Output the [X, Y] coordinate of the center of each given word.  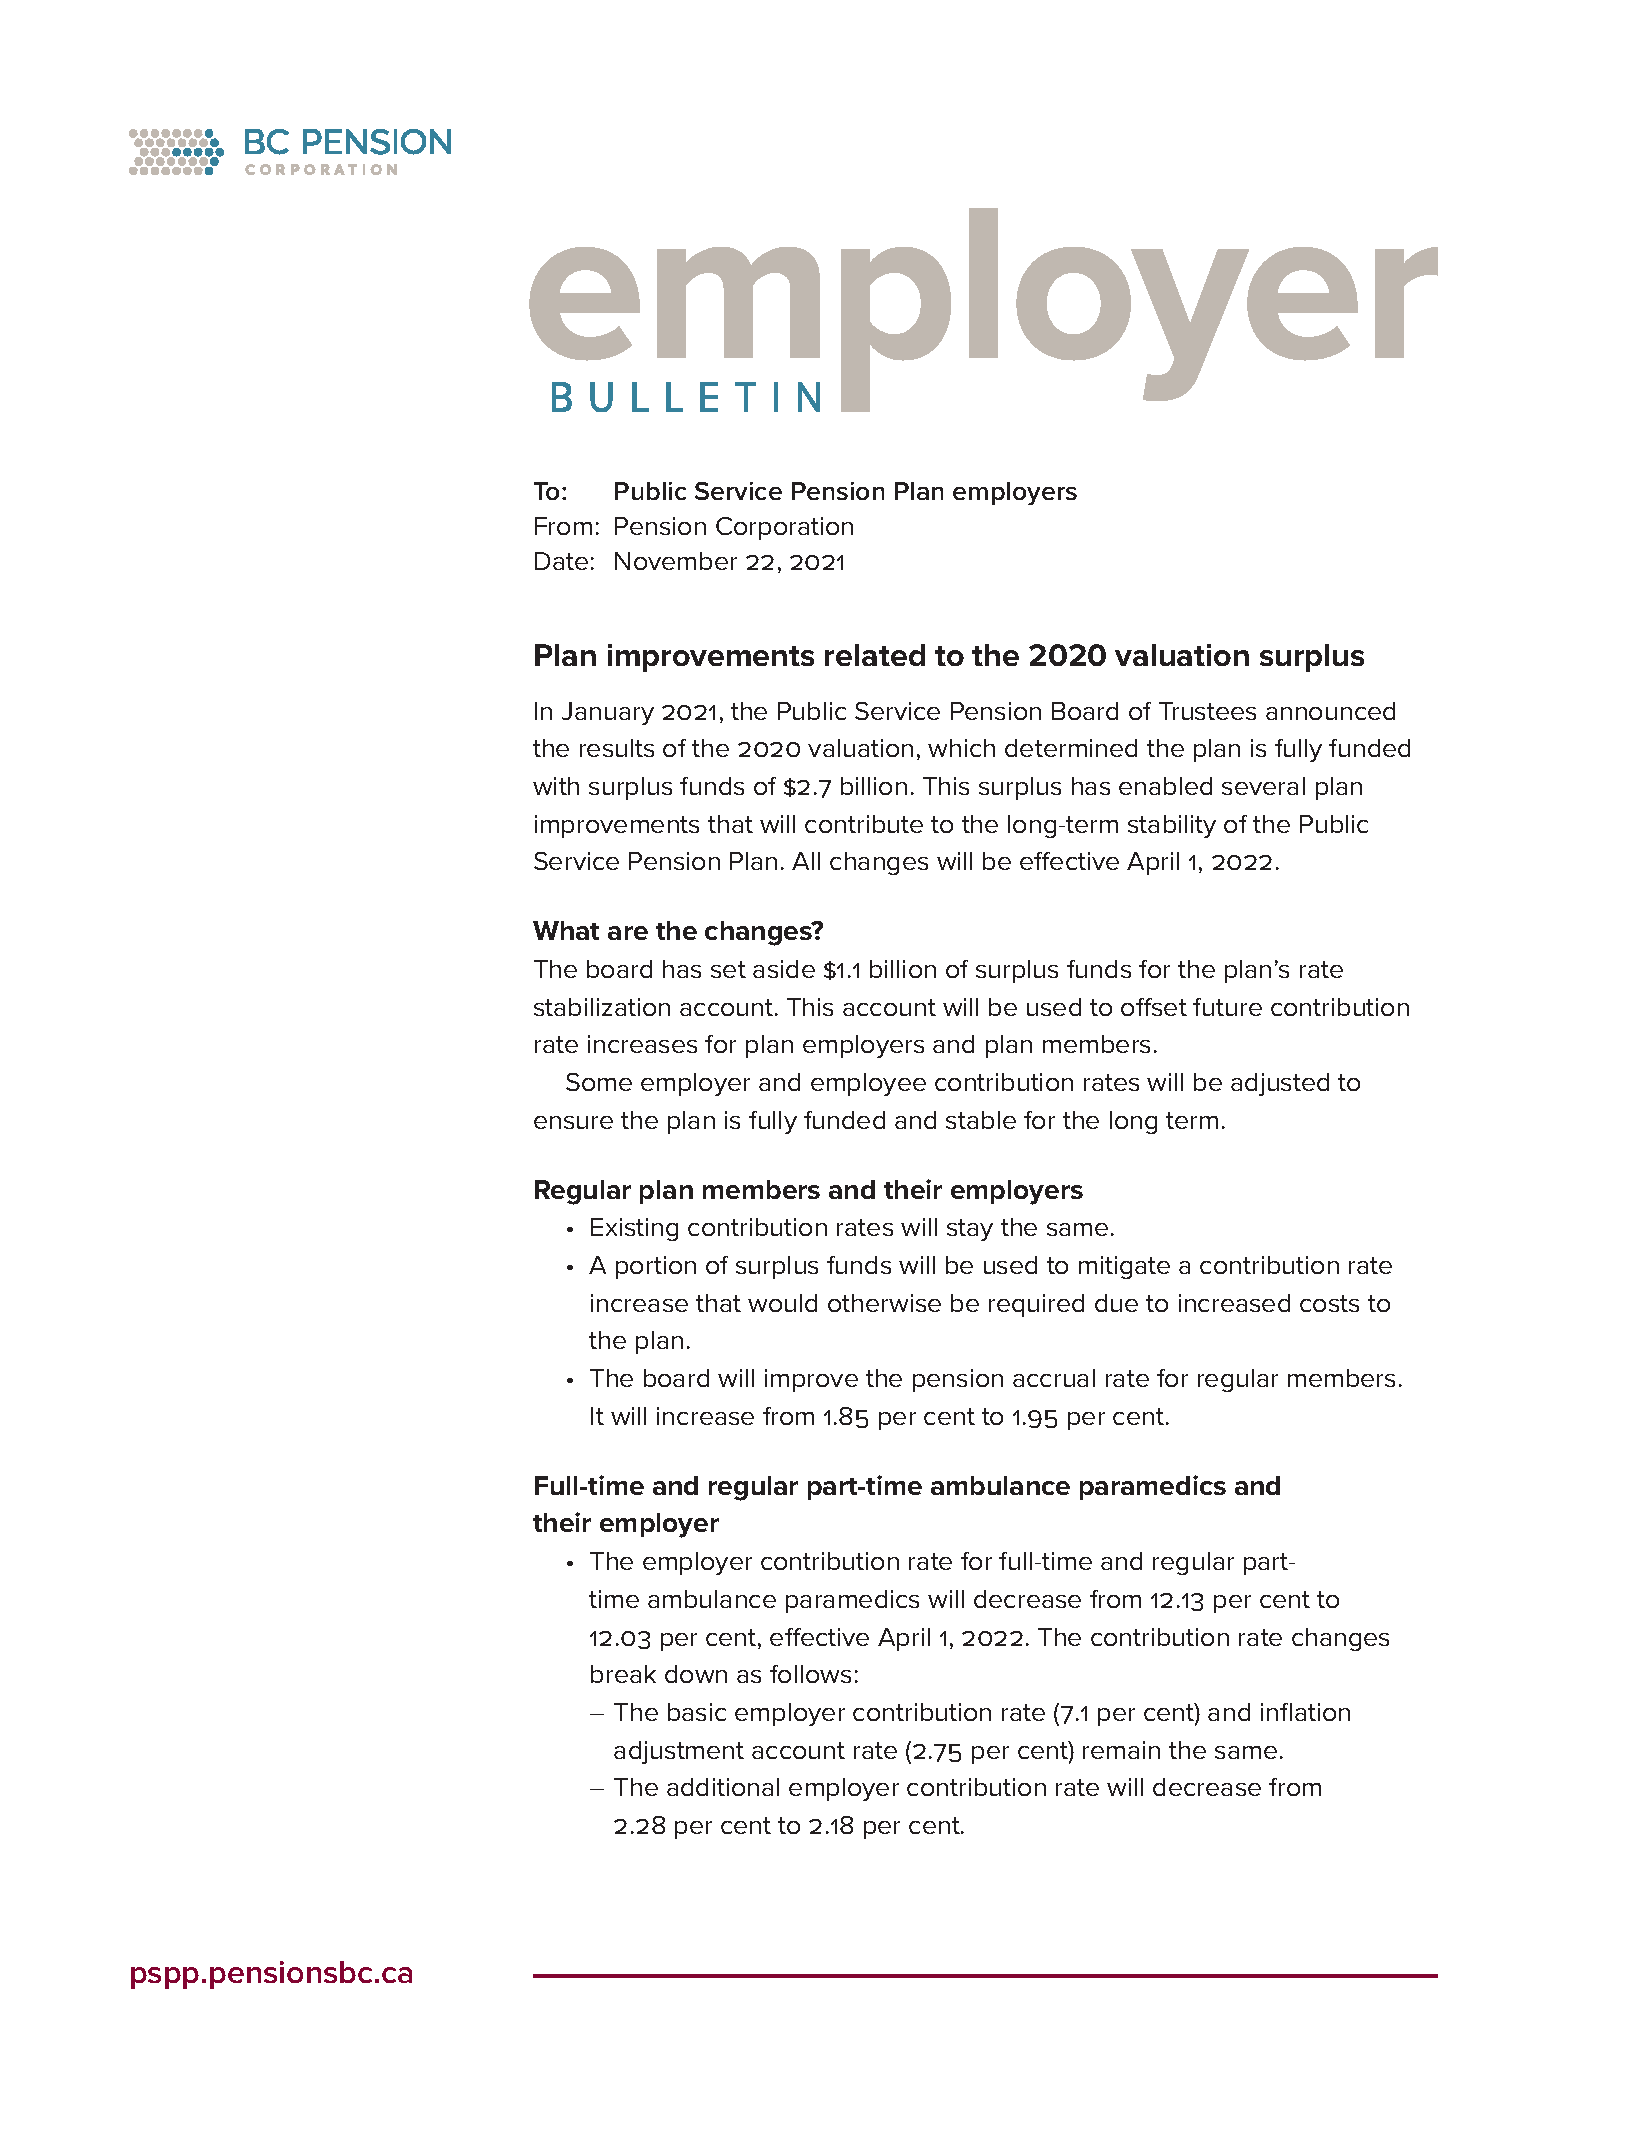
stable [981, 1120]
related [875, 655]
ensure [573, 1122]
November [676, 561]
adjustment [679, 1752]
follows [810, 1674]
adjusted [1280, 1084]
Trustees [1207, 711]
